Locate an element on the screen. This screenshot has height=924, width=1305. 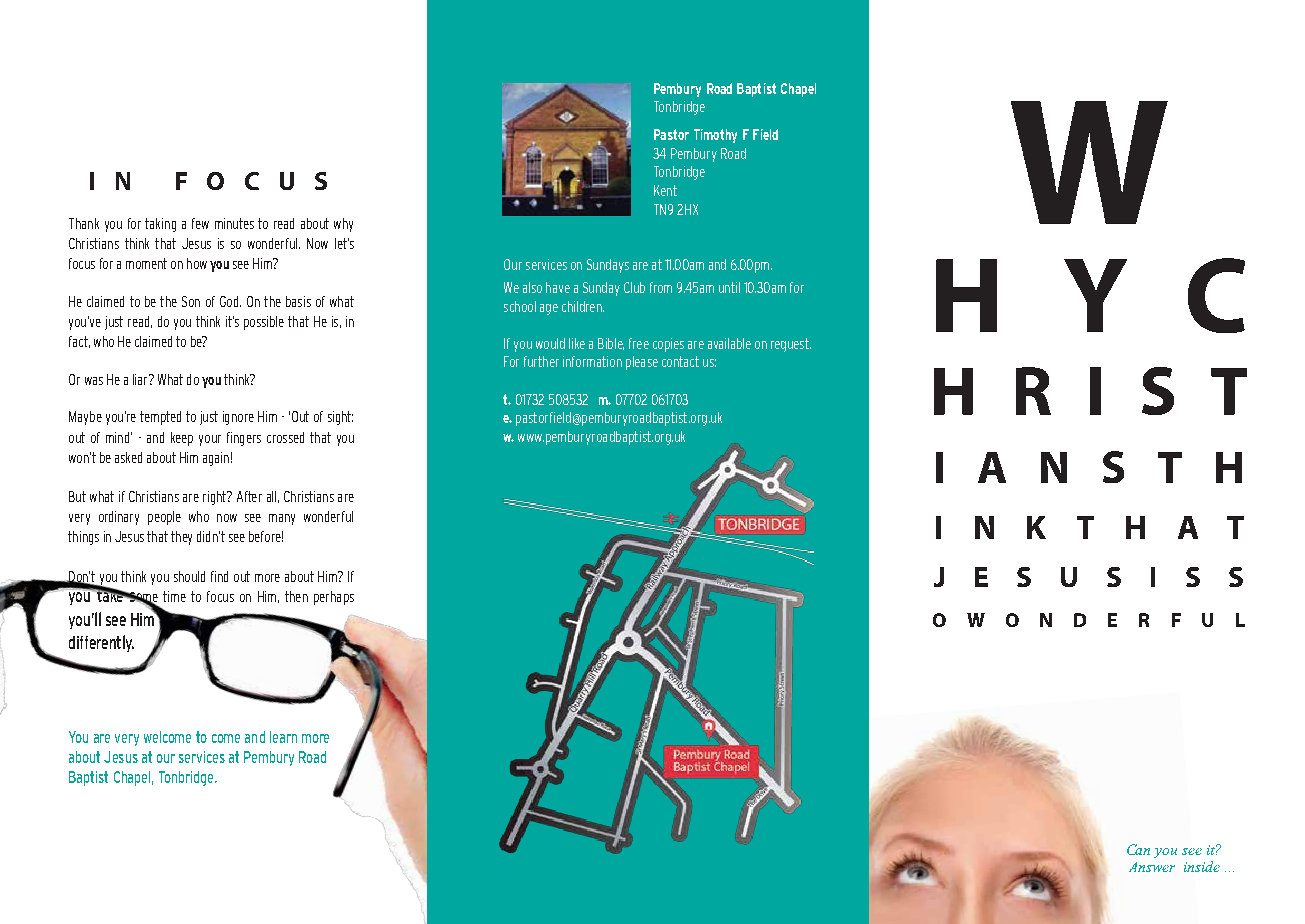
learn is located at coordinates (283, 737).
